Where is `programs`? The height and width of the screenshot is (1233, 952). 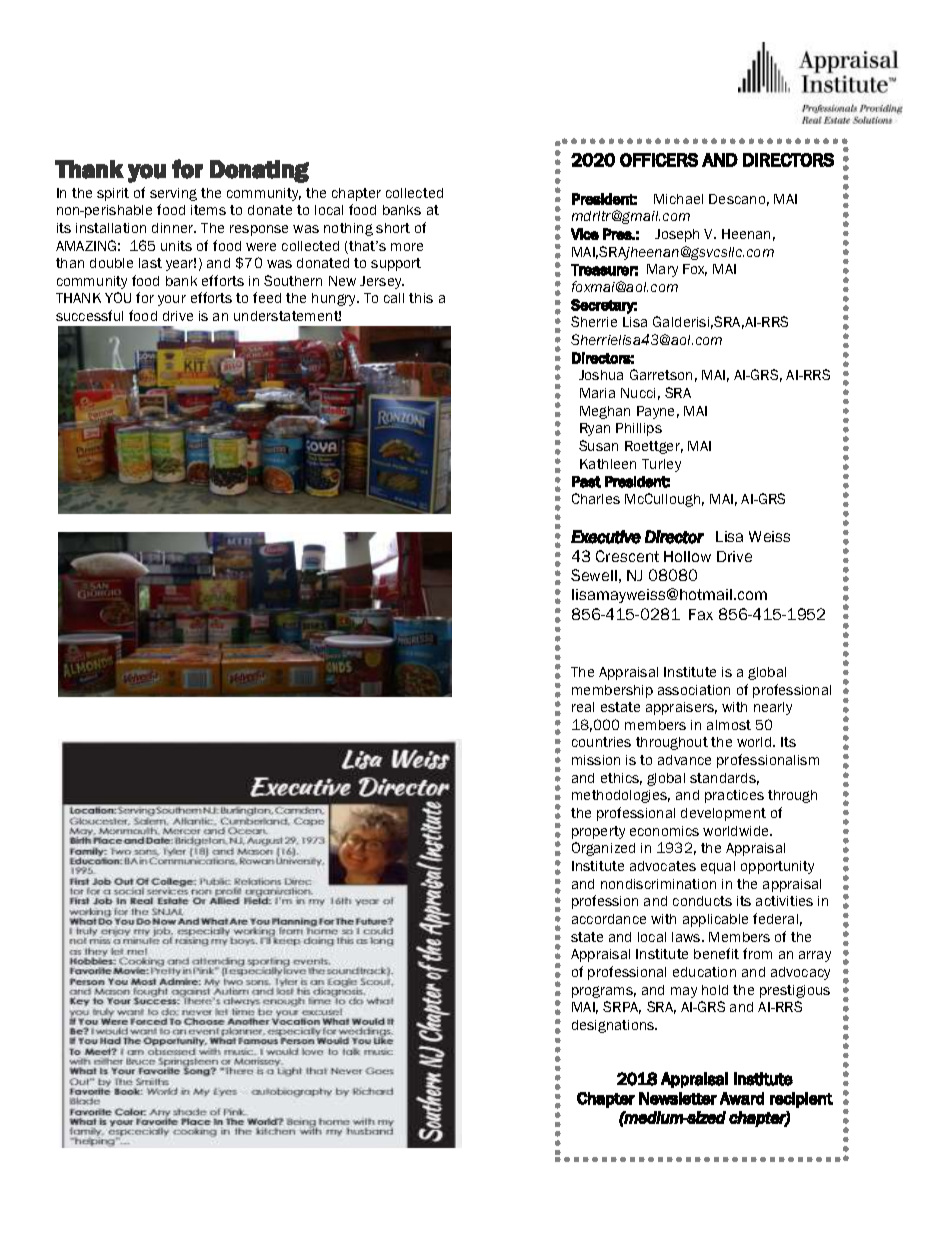 programs is located at coordinates (604, 992).
